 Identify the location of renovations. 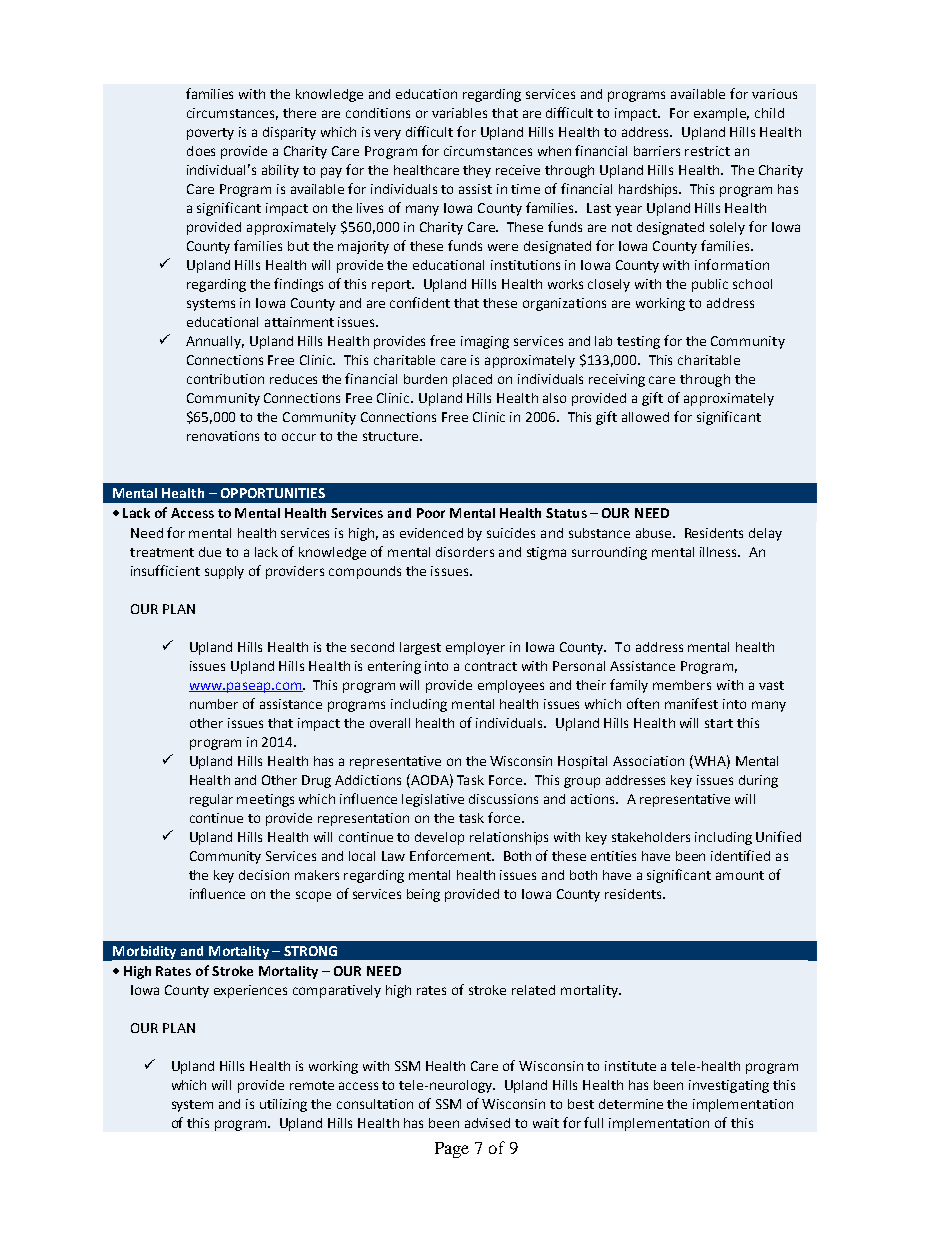
(223, 436).
